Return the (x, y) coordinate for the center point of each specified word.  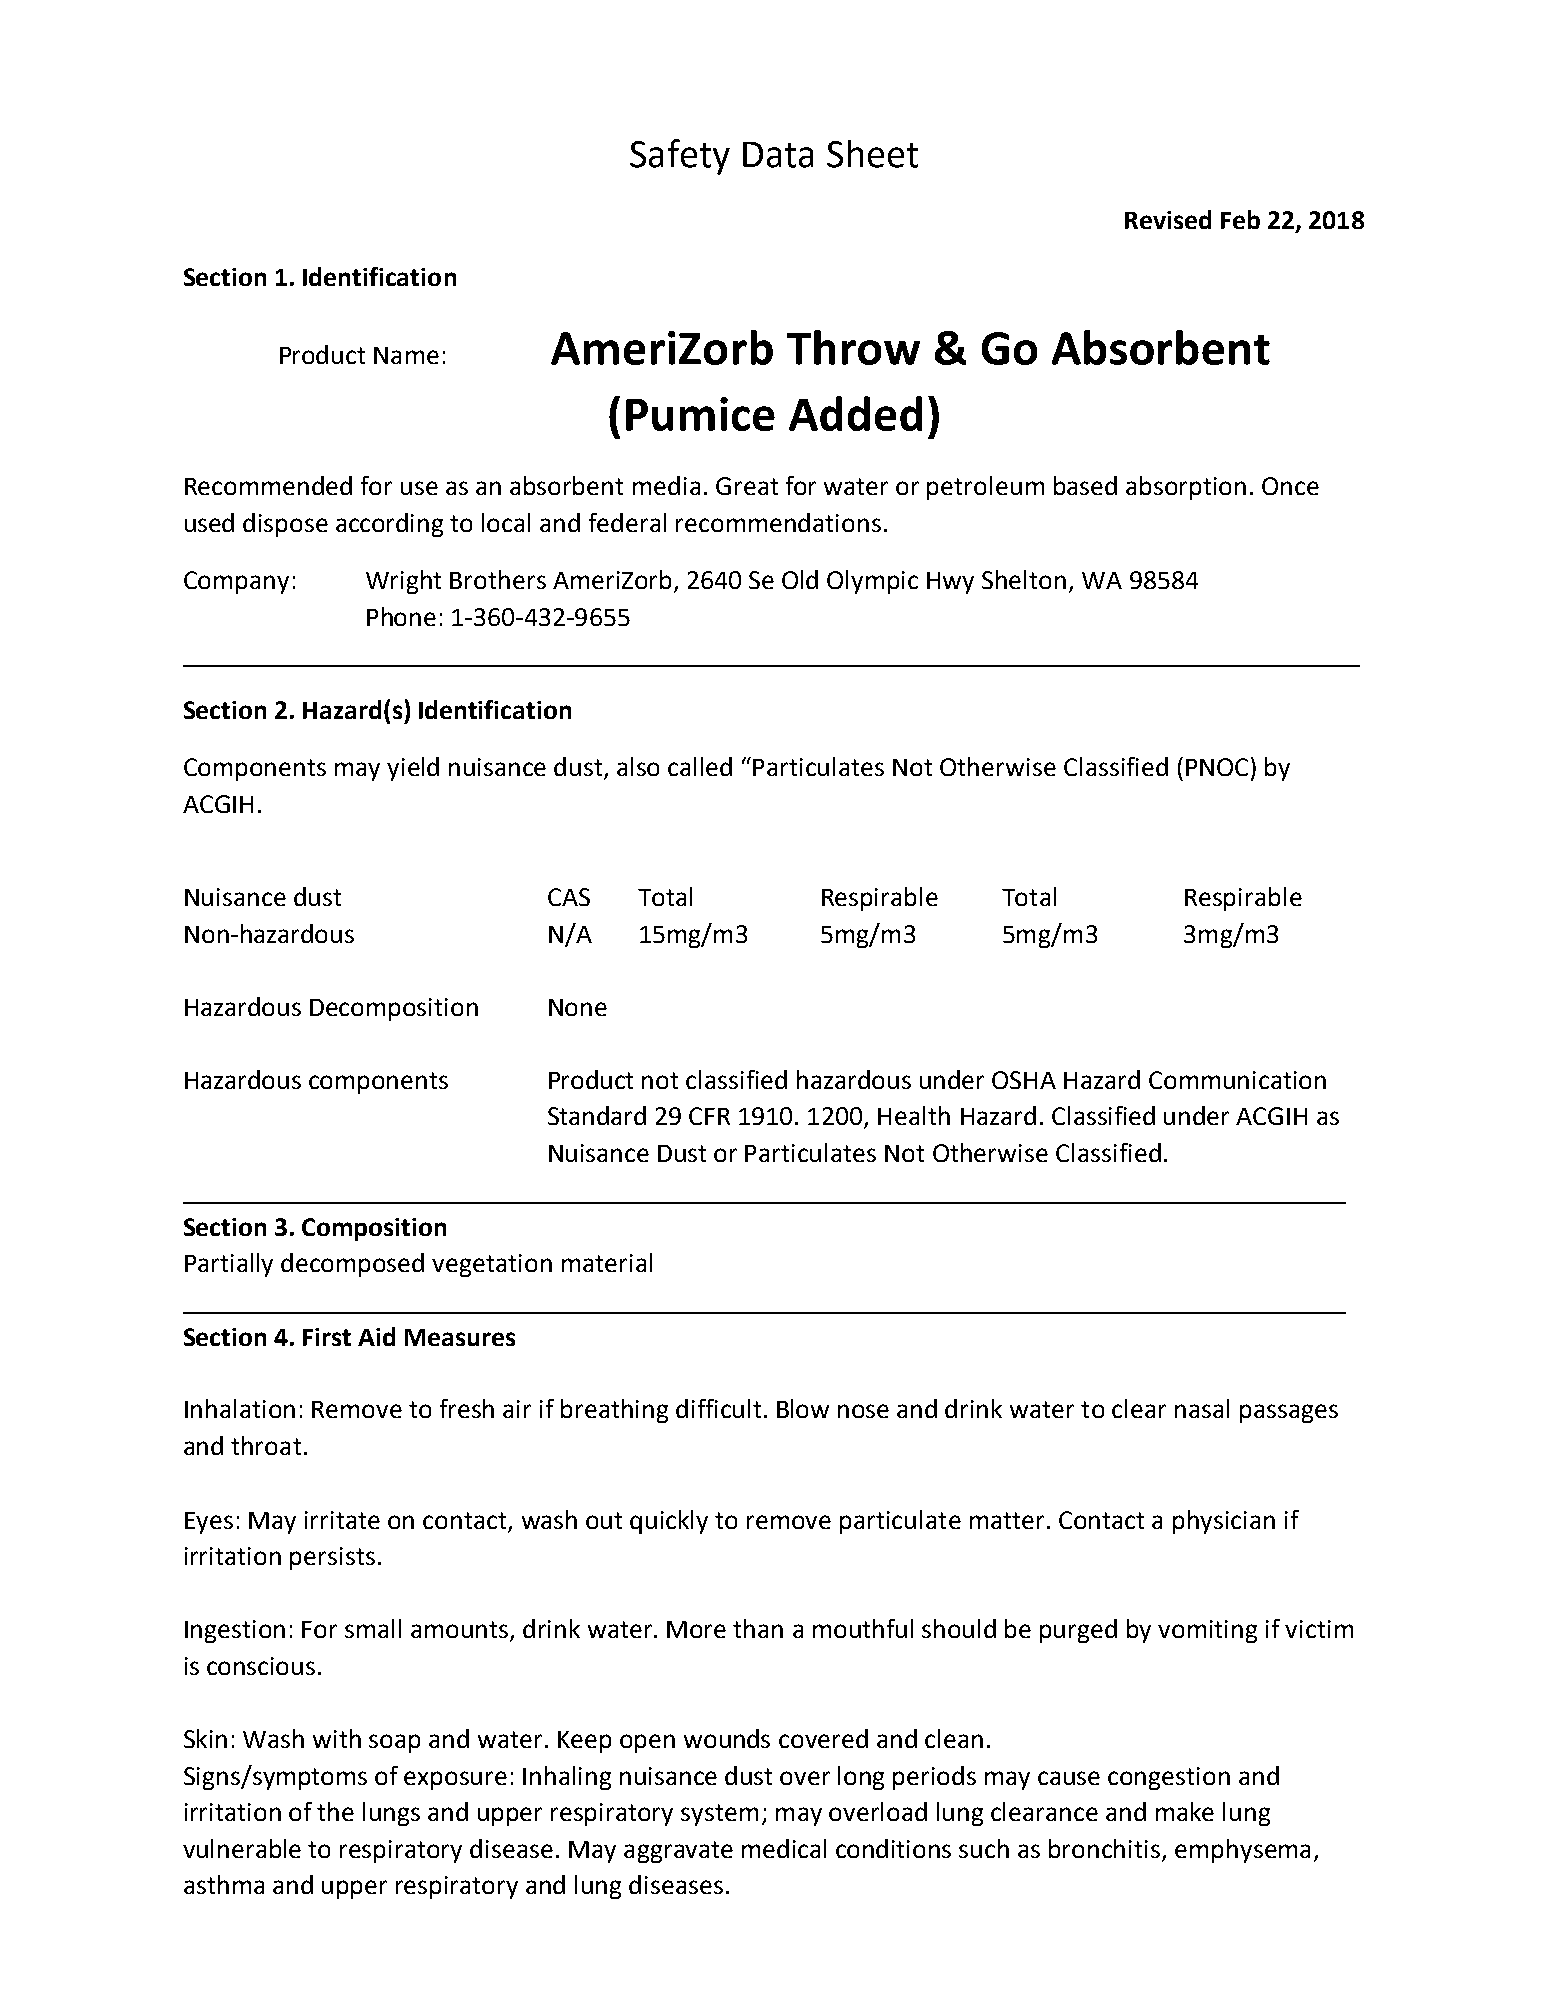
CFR (709, 1116)
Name (406, 355)
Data (778, 155)
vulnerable (242, 1848)
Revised (1168, 219)
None (578, 1007)
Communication (1237, 1080)
